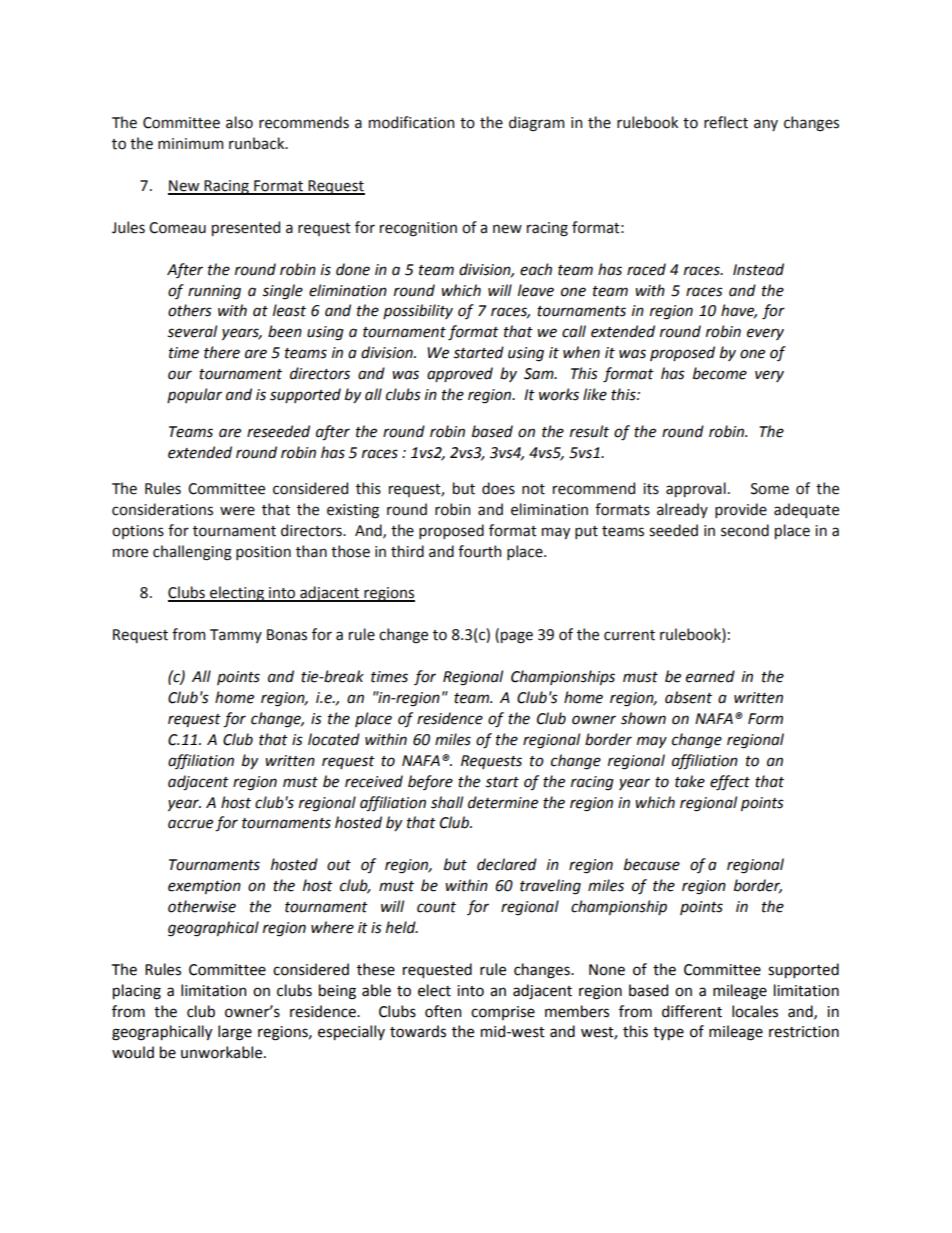 This image has width=952, height=1233. Describe the element at coordinates (498, 488) in the image. I see `does` at that location.
